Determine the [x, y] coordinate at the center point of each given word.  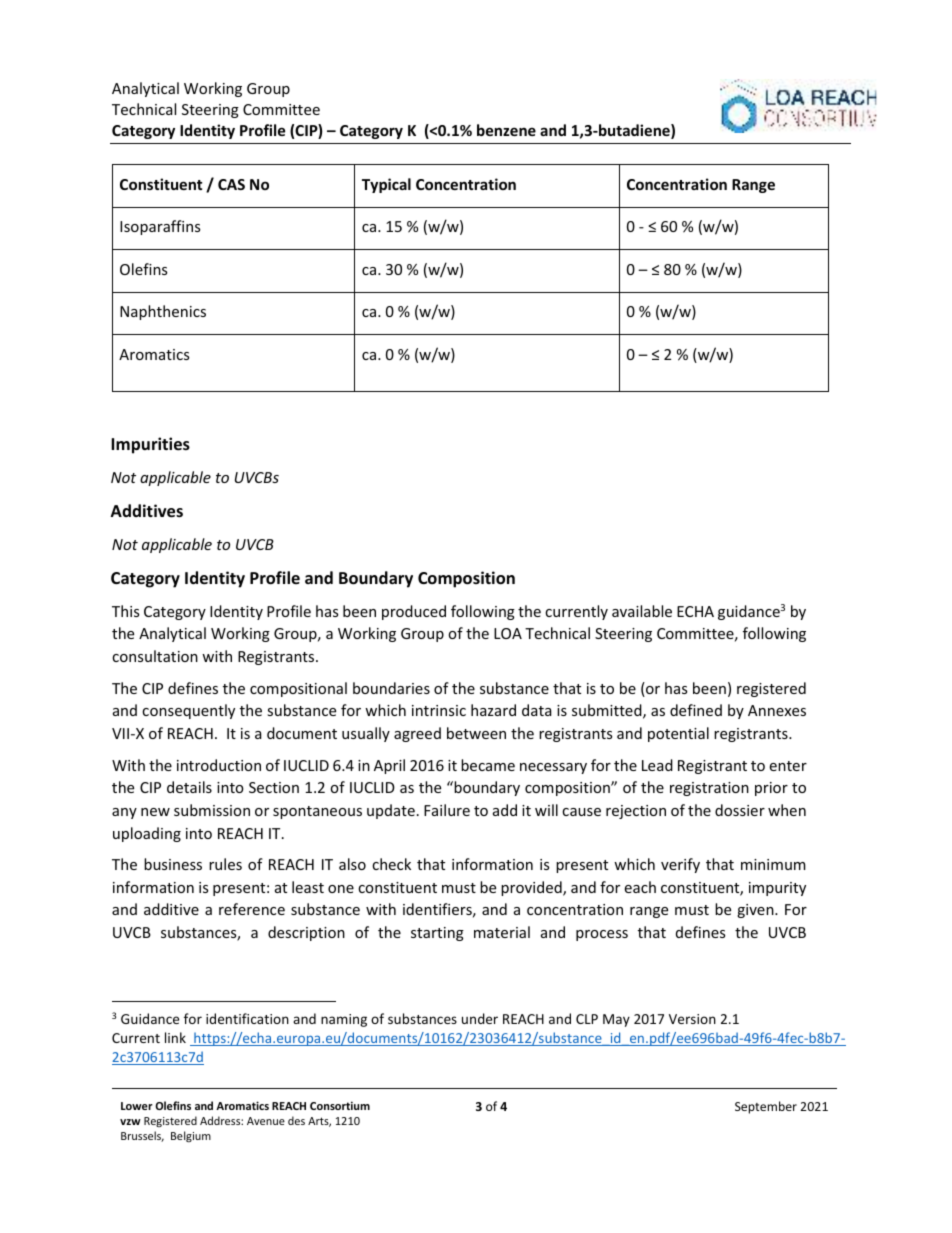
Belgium [191, 1136]
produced [414, 612]
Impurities [150, 445]
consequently [188, 711]
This [125, 611]
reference [252, 909]
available [642, 611]
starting [437, 934]
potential [678, 734]
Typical [386, 185]
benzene [506, 130]
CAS [231, 184]
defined [696, 710]
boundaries [391, 688]
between [476, 733]
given [756, 911]
